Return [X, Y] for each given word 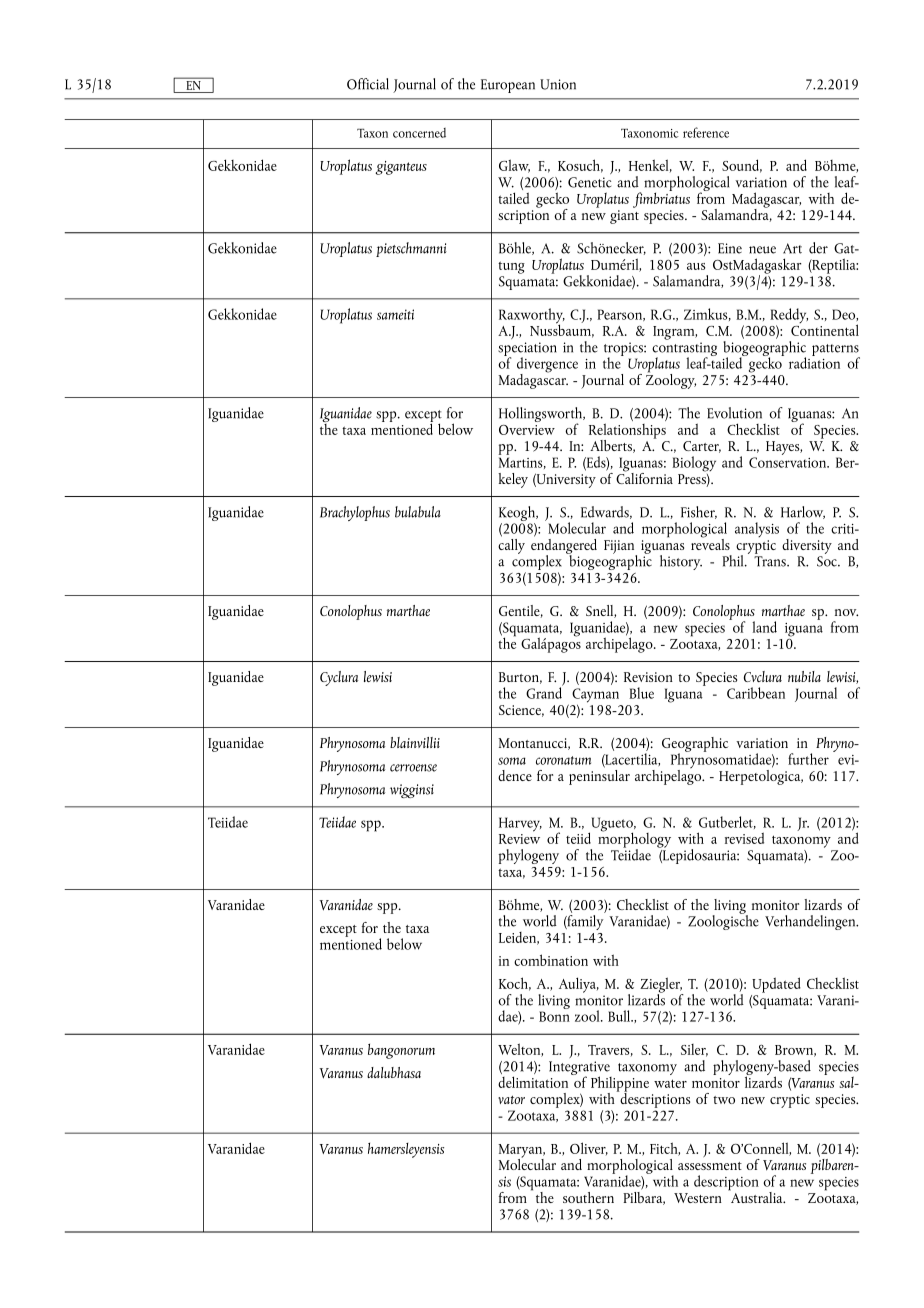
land [764, 627]
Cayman [595, 696]
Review [519, 839]
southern [588, 1197]
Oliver [589, 1148]
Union [558, 84]
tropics [624, 350]
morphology [634, 840]
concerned [419, 133]
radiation [814, 362]
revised [744, 838]
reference [706, 132]
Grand [544, 692]
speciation [527, 350]
